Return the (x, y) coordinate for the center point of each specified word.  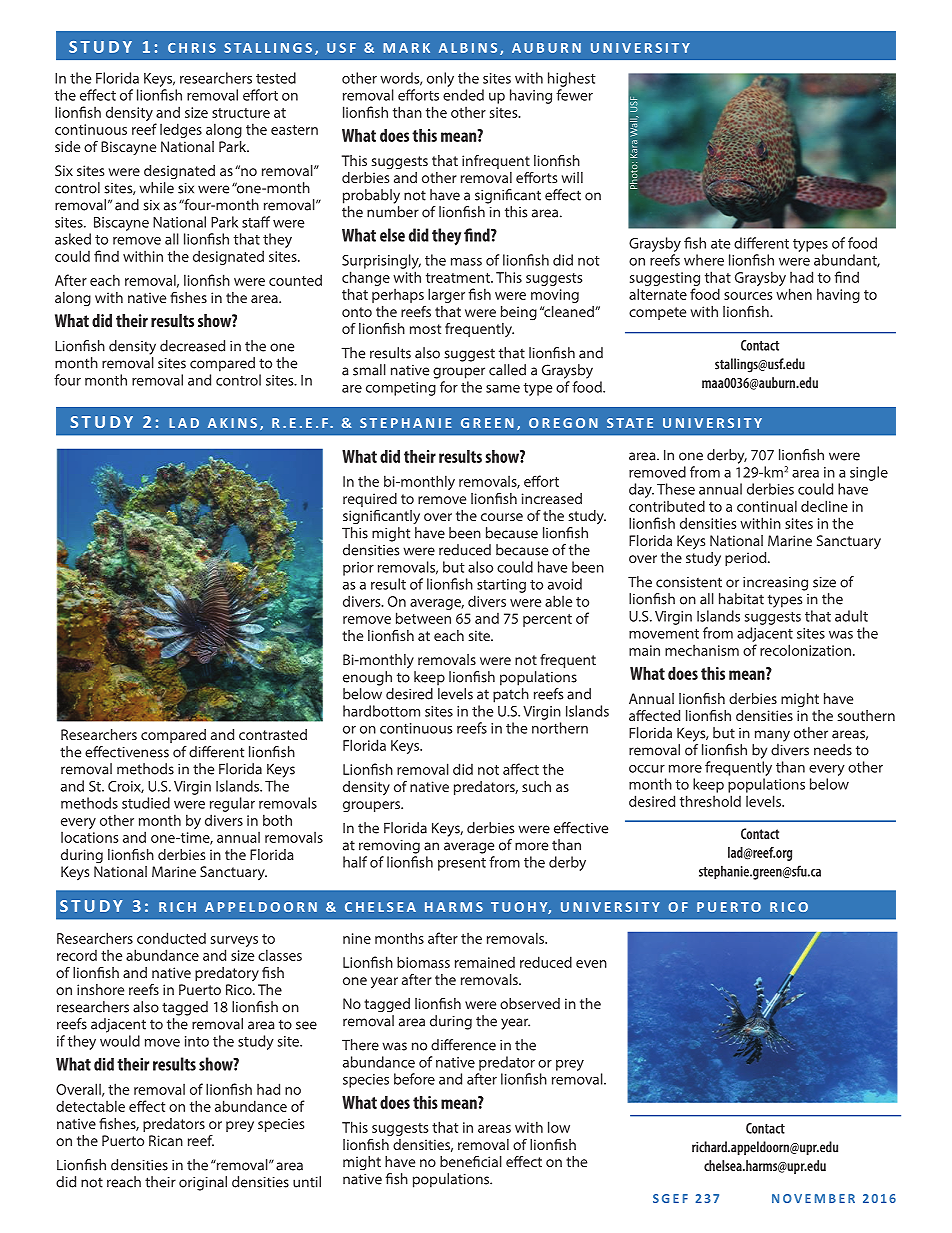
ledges (181, 130)
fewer (574, 95)
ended (463, 95)
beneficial (471, 1161)
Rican (166, 1140)
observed (530, 1003)
